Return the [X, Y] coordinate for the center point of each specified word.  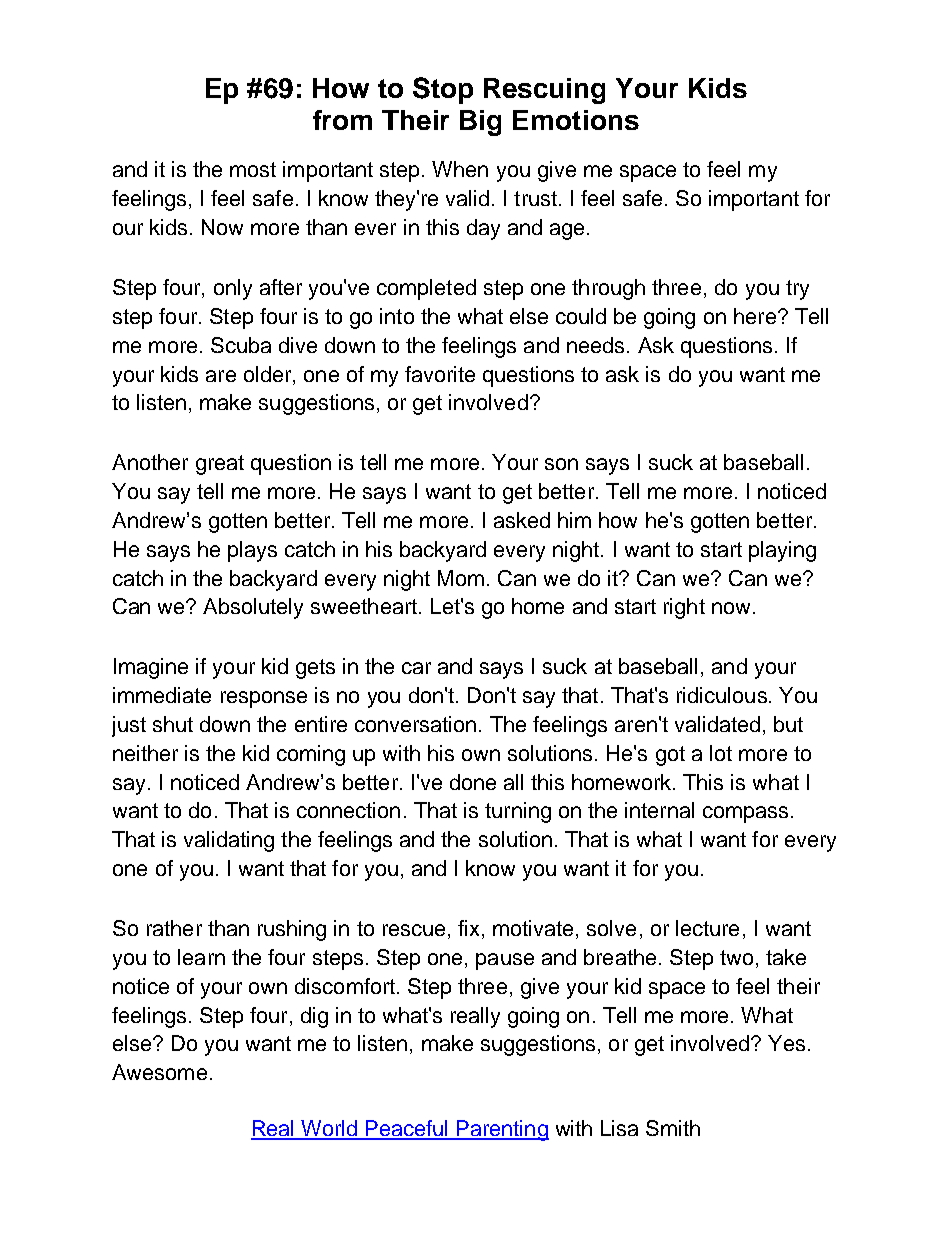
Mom [461, 578]
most [253, 169]
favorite [440, 374]
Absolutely [253, 608]
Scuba [241, 345]
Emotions [576, 120]
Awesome [159, 1072]
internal [659, 810]
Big [480, 123]
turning [518, 812]
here [755, 316]
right [684, 608]
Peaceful [407, 1129]
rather [174, 928]
